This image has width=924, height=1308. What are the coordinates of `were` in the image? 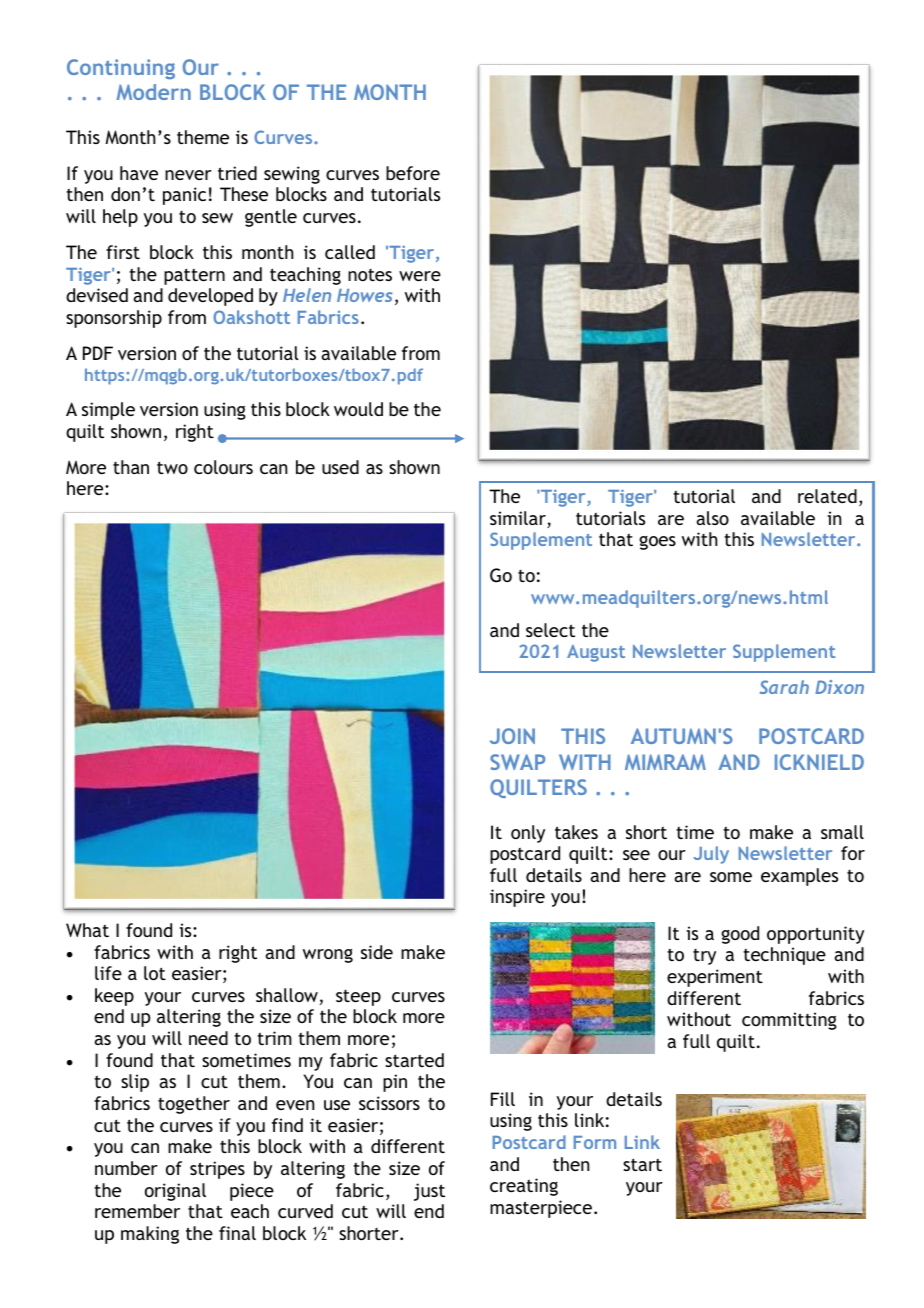 It's located at (420, 276).
